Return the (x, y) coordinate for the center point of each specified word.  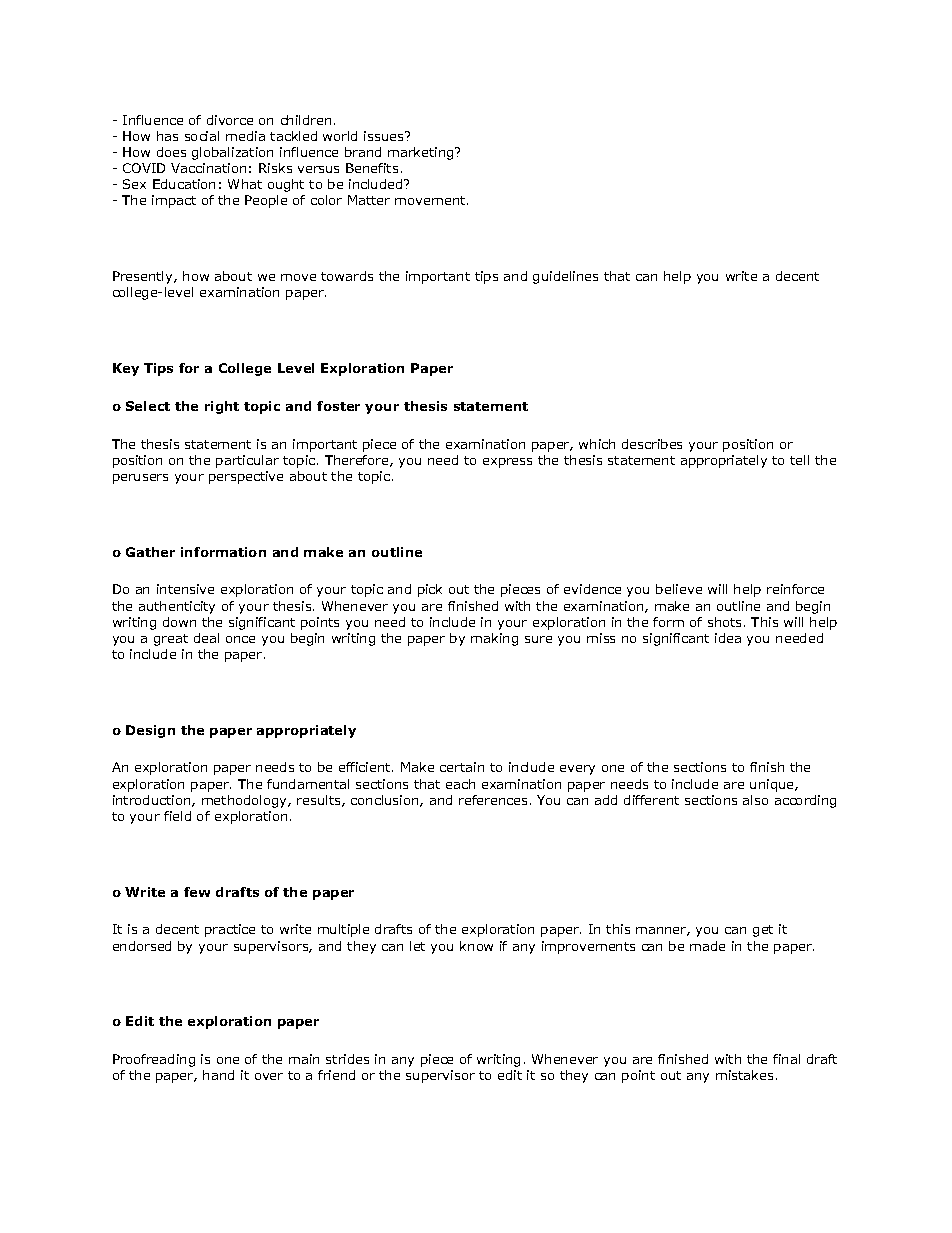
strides (347, 1059)
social (202, 136)
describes (652, 444)
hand (218, 1075)
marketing (422, 153)
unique (773, 785)
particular (247, 461)
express (507, 463)
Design (150, 731)
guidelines (565, 277)
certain (462, 767)
